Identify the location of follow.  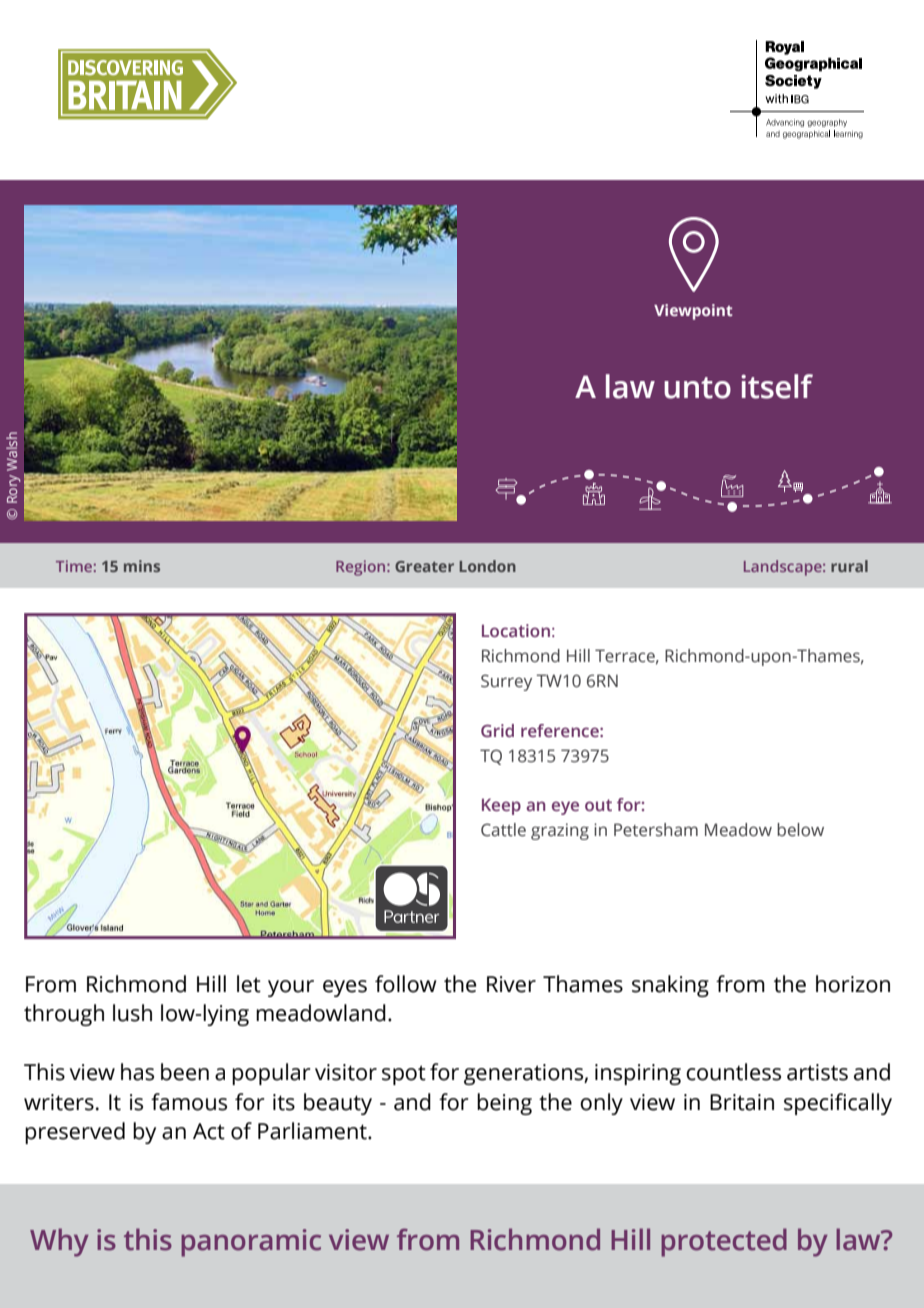
(406, 984).
